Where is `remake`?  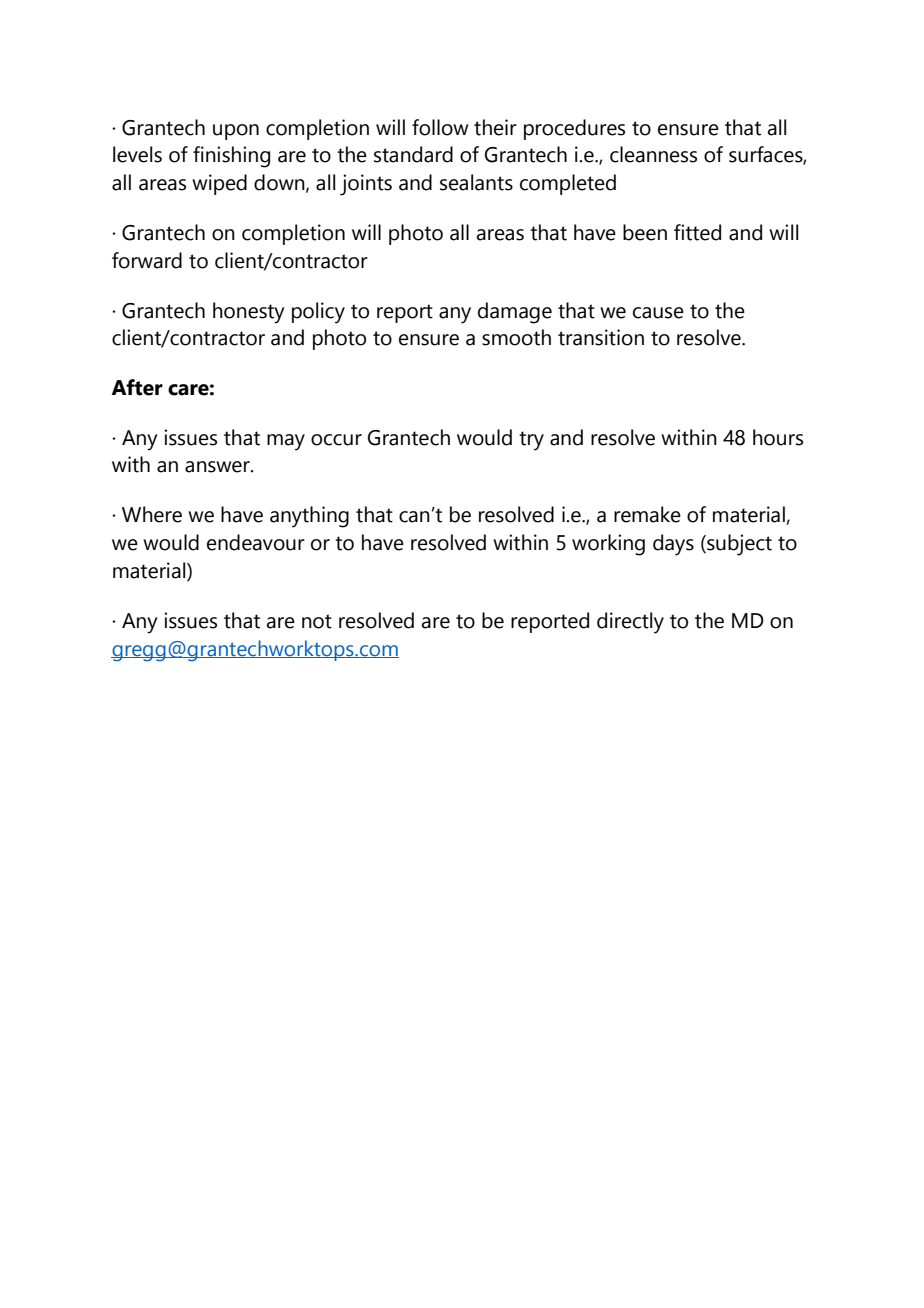 remake is located at coordinates (647, 514).
